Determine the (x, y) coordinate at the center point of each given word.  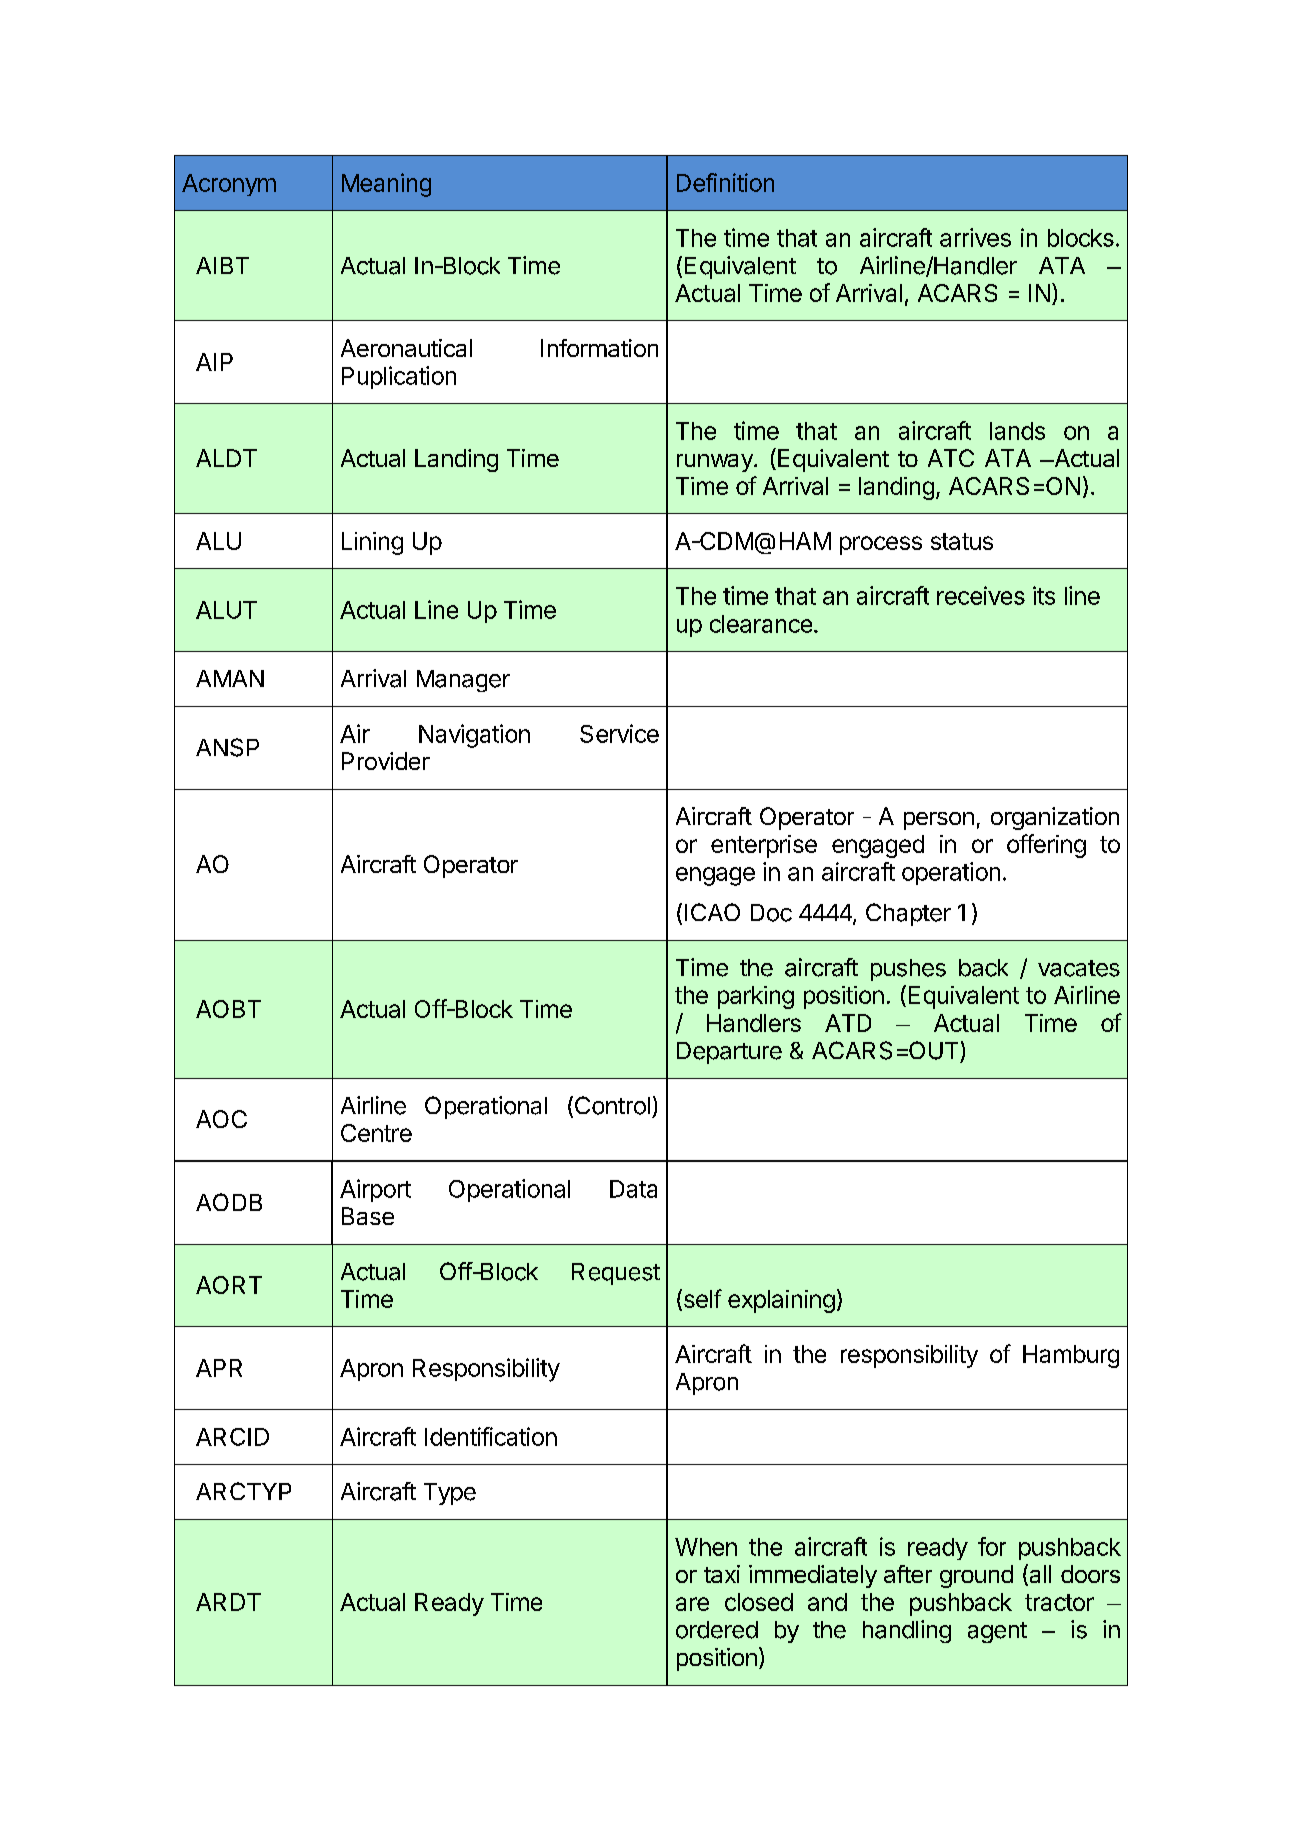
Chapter (908, 914)
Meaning (386, 185)
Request (616, 1274)
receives (981, 595)
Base (368, 1216)
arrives (975, 237)
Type (450, 1494)
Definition (725, 182)
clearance (761, 624)
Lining (372, 543)
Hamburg (1071, 1356)
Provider (386, 761)
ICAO (712, 912)
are (692, 1604)
